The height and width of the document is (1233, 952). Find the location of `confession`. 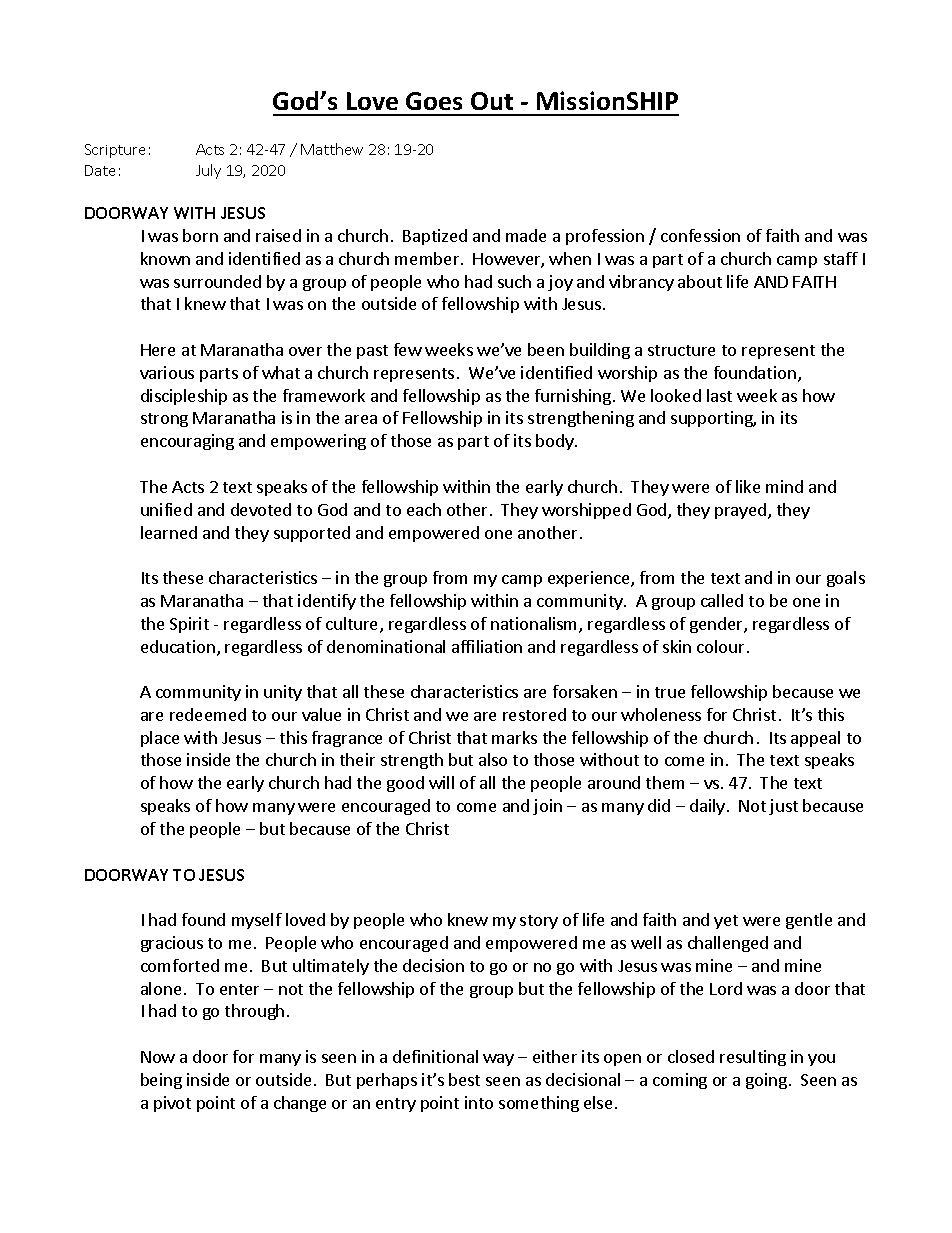

confession is located at coordinates (700, 235).
